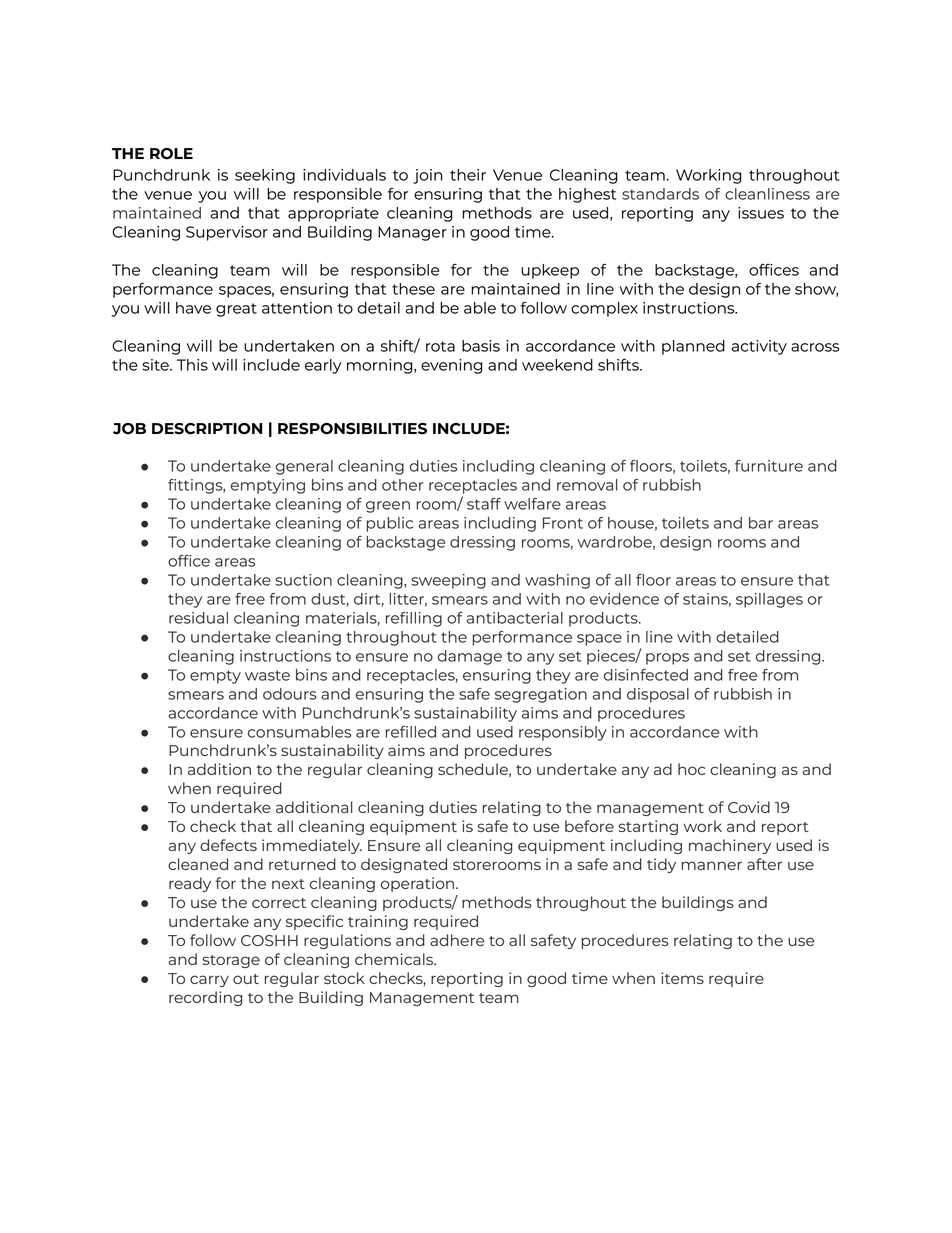  Describe the element at coordinates (192, 365) in the document. I see `This` at that location.
